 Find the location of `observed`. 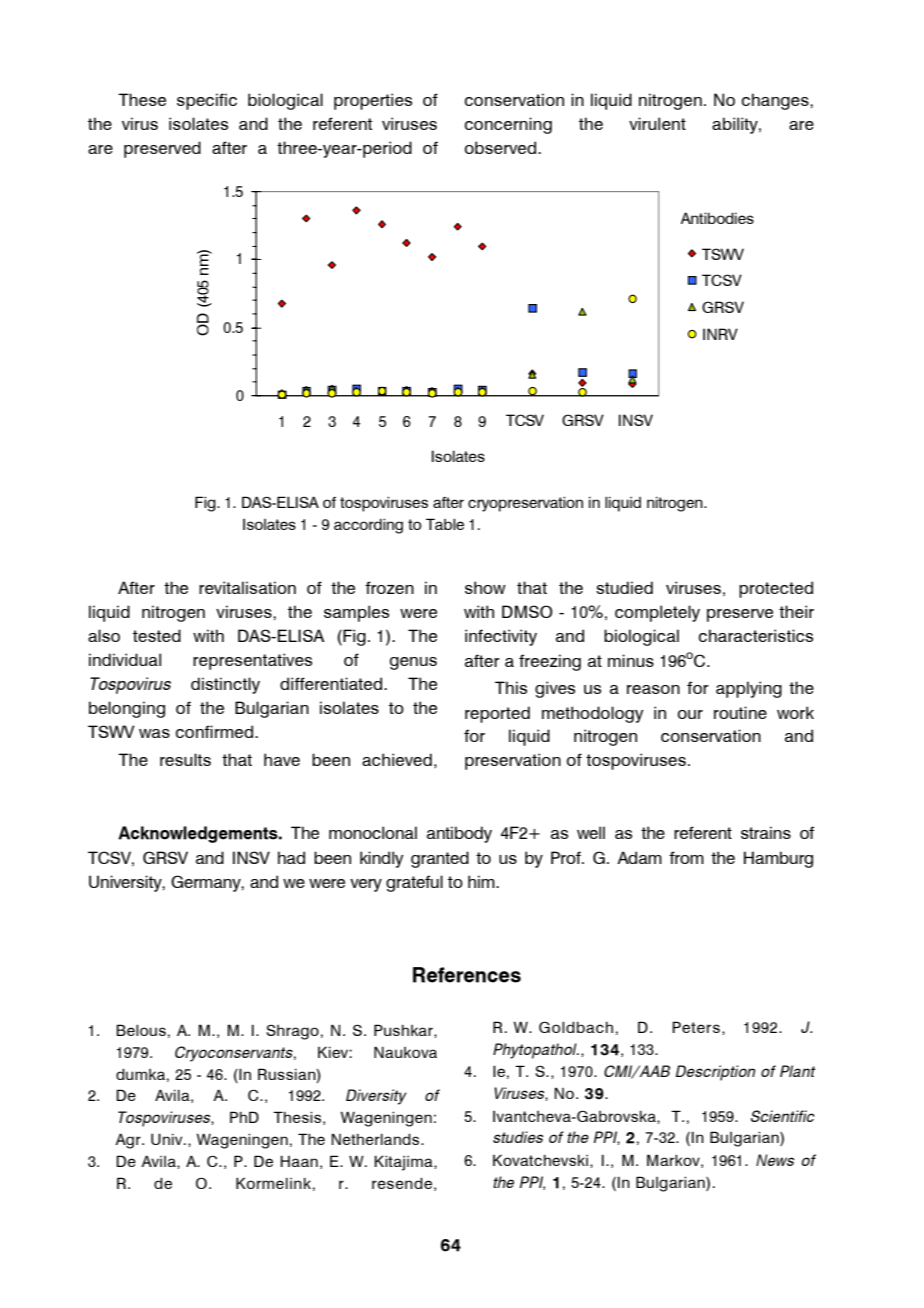

observed is located at coordinates (500, 147).
